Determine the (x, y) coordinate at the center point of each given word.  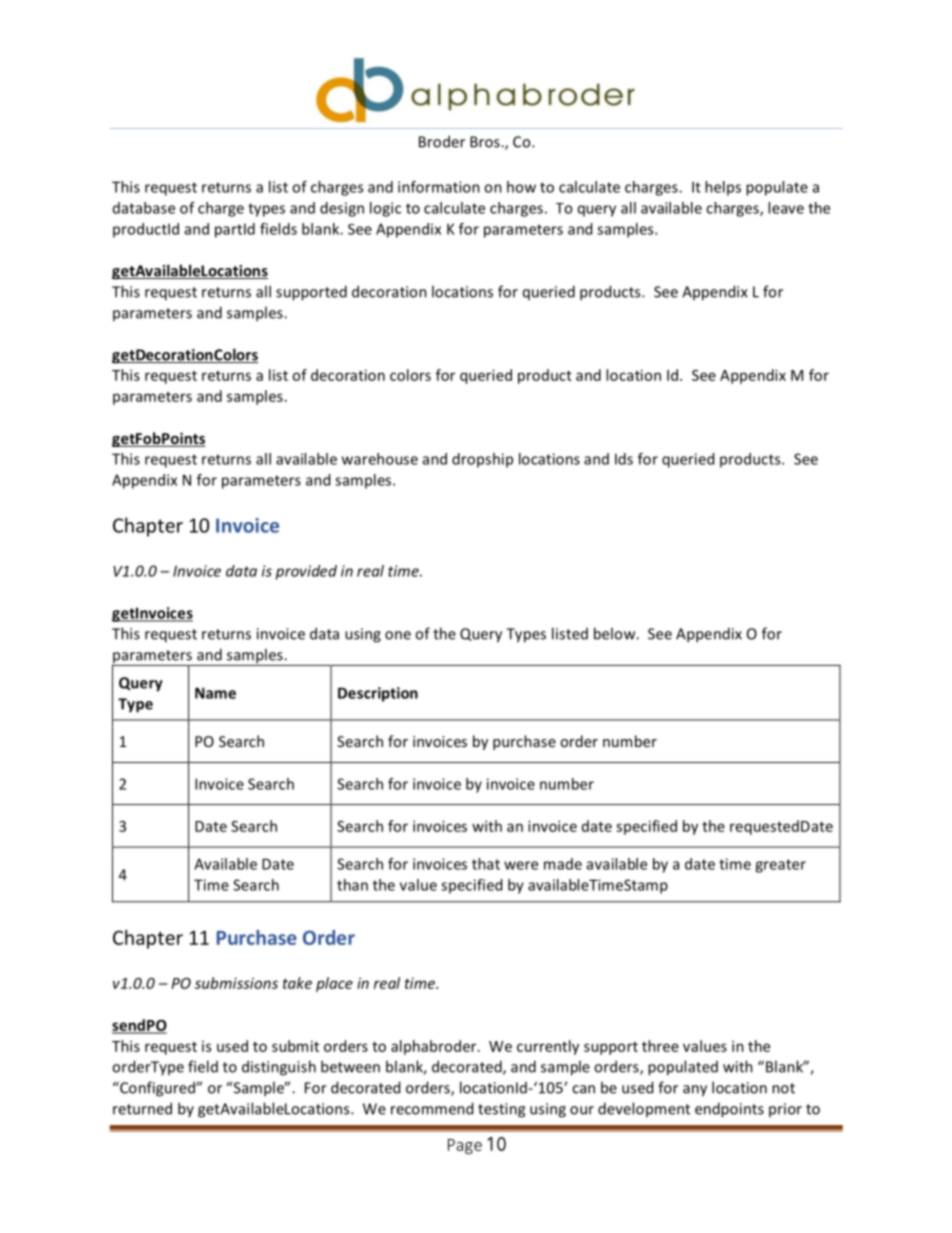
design (342, 209)
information (439, 187)
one (398, 635)
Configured (157, 1089)
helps (723, 188)
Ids (624, 459)
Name (215, 693)
